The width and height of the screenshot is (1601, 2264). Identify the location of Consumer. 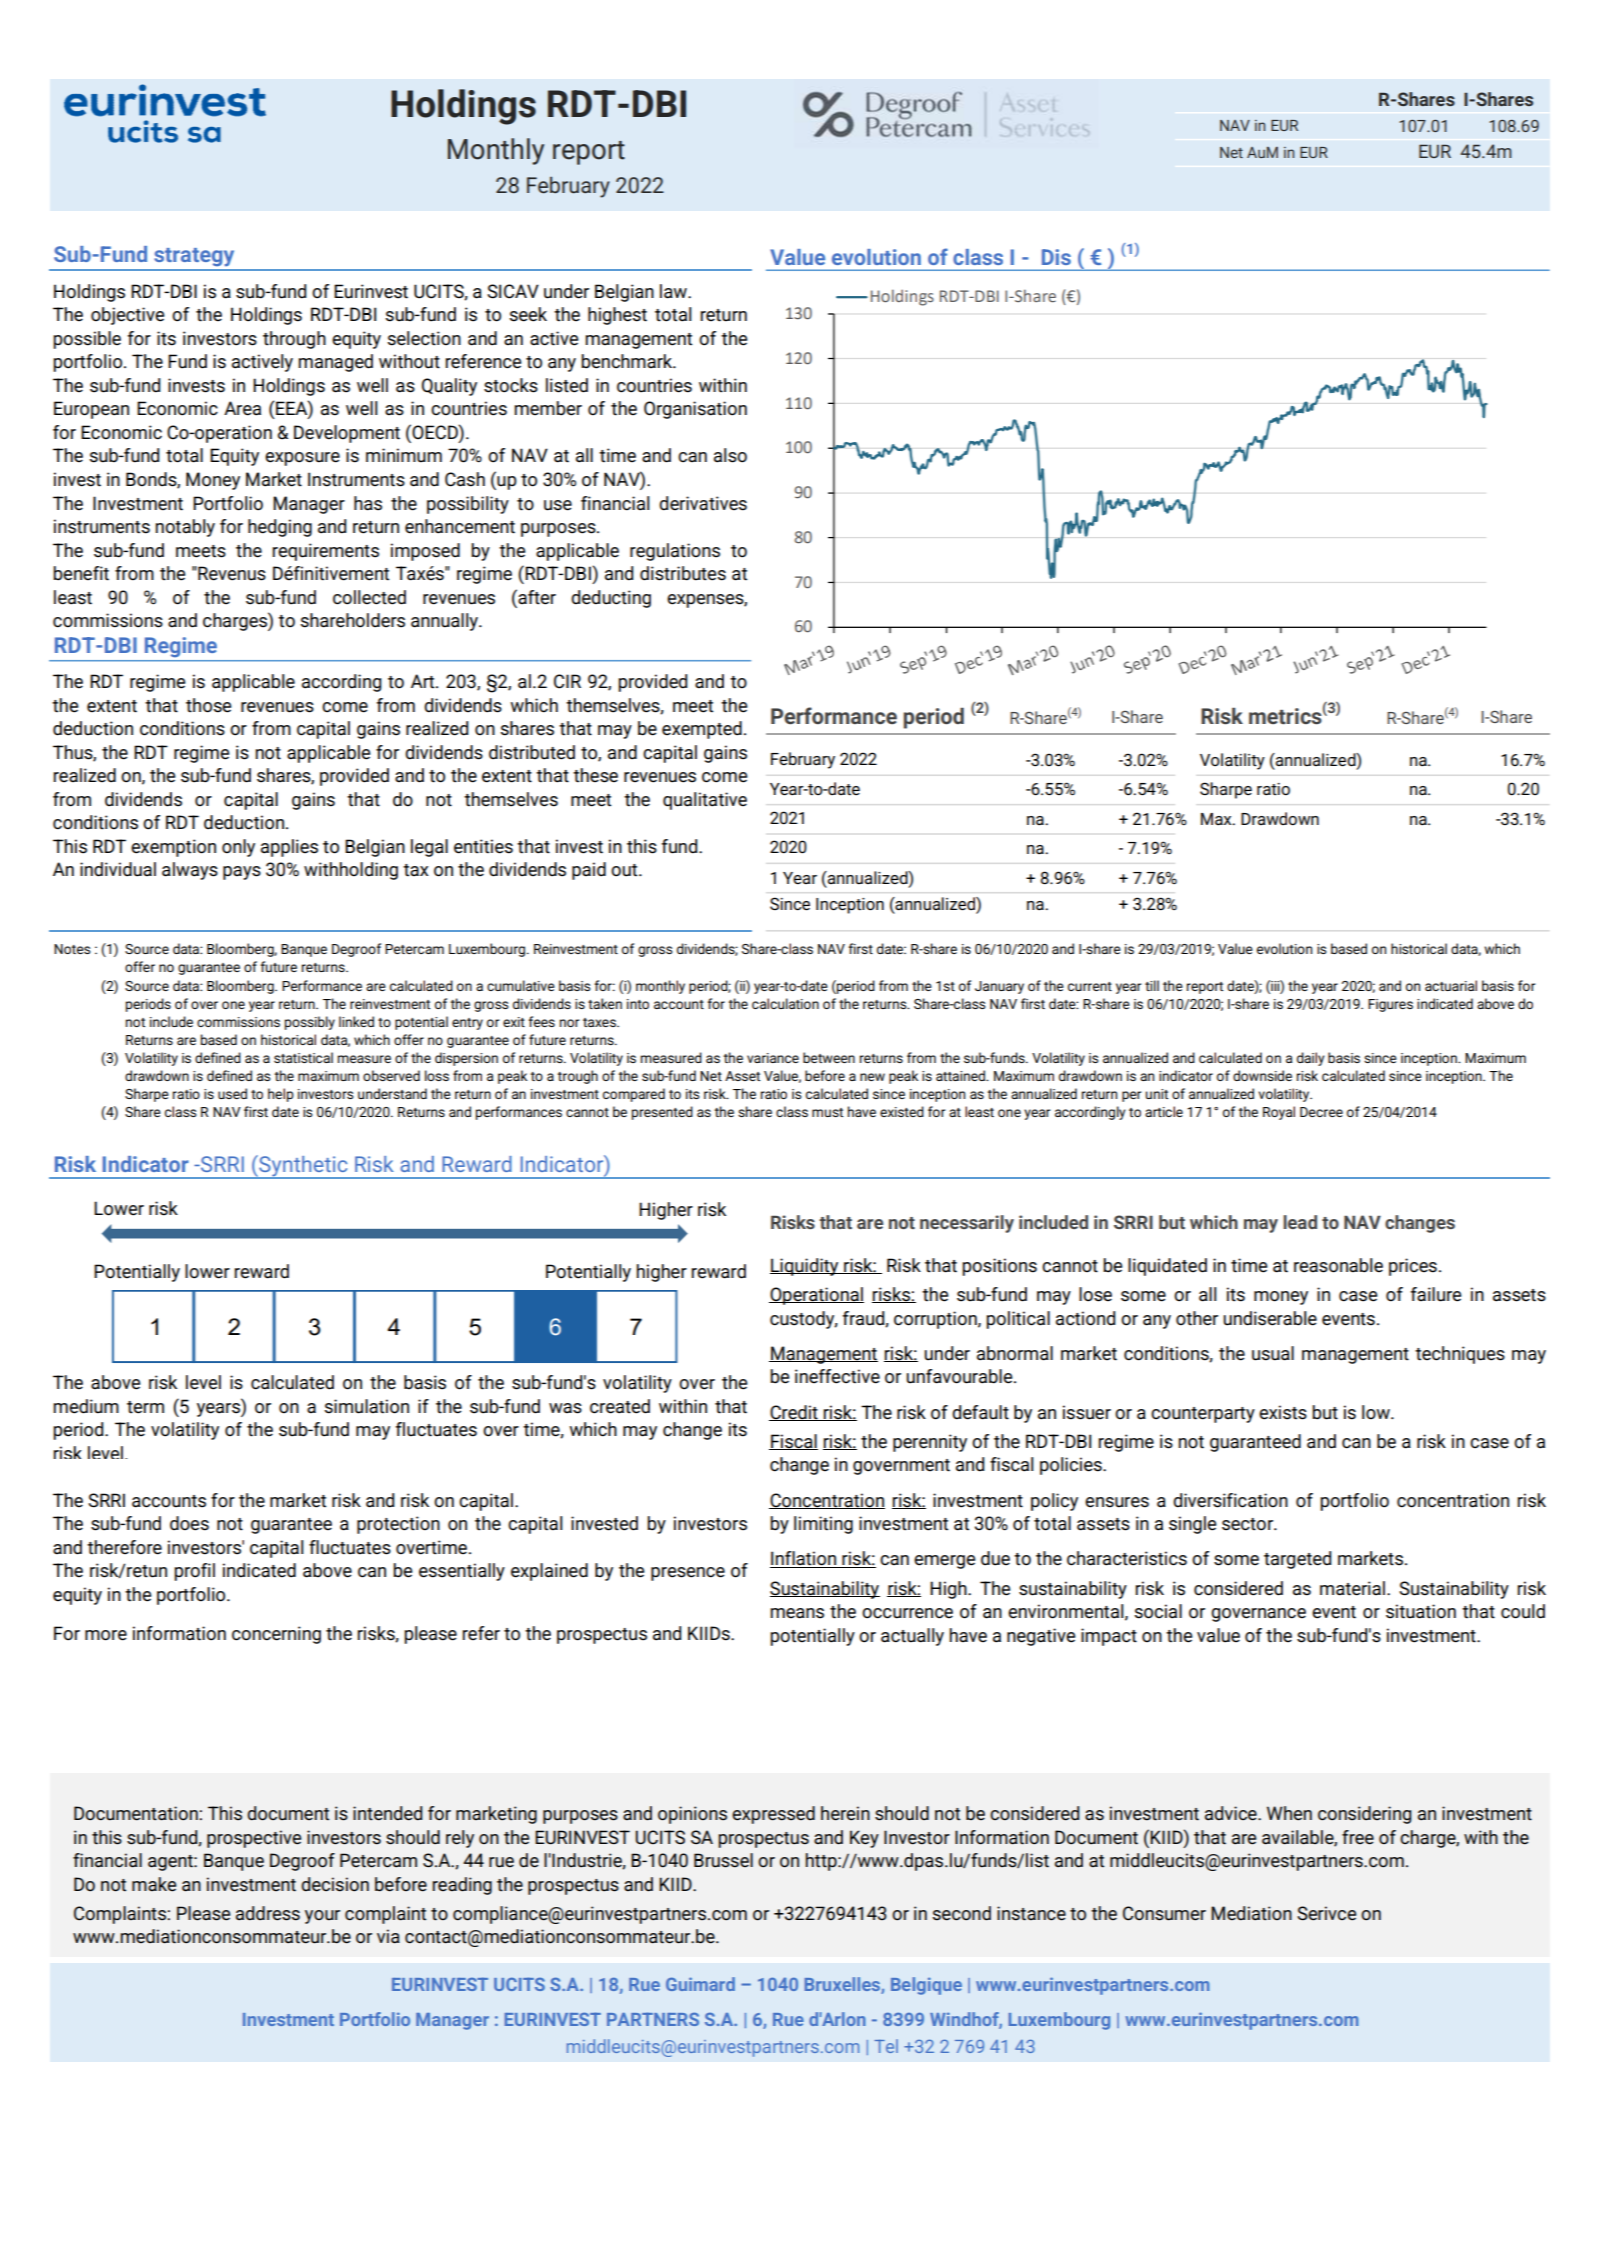
(1164, 1913).
